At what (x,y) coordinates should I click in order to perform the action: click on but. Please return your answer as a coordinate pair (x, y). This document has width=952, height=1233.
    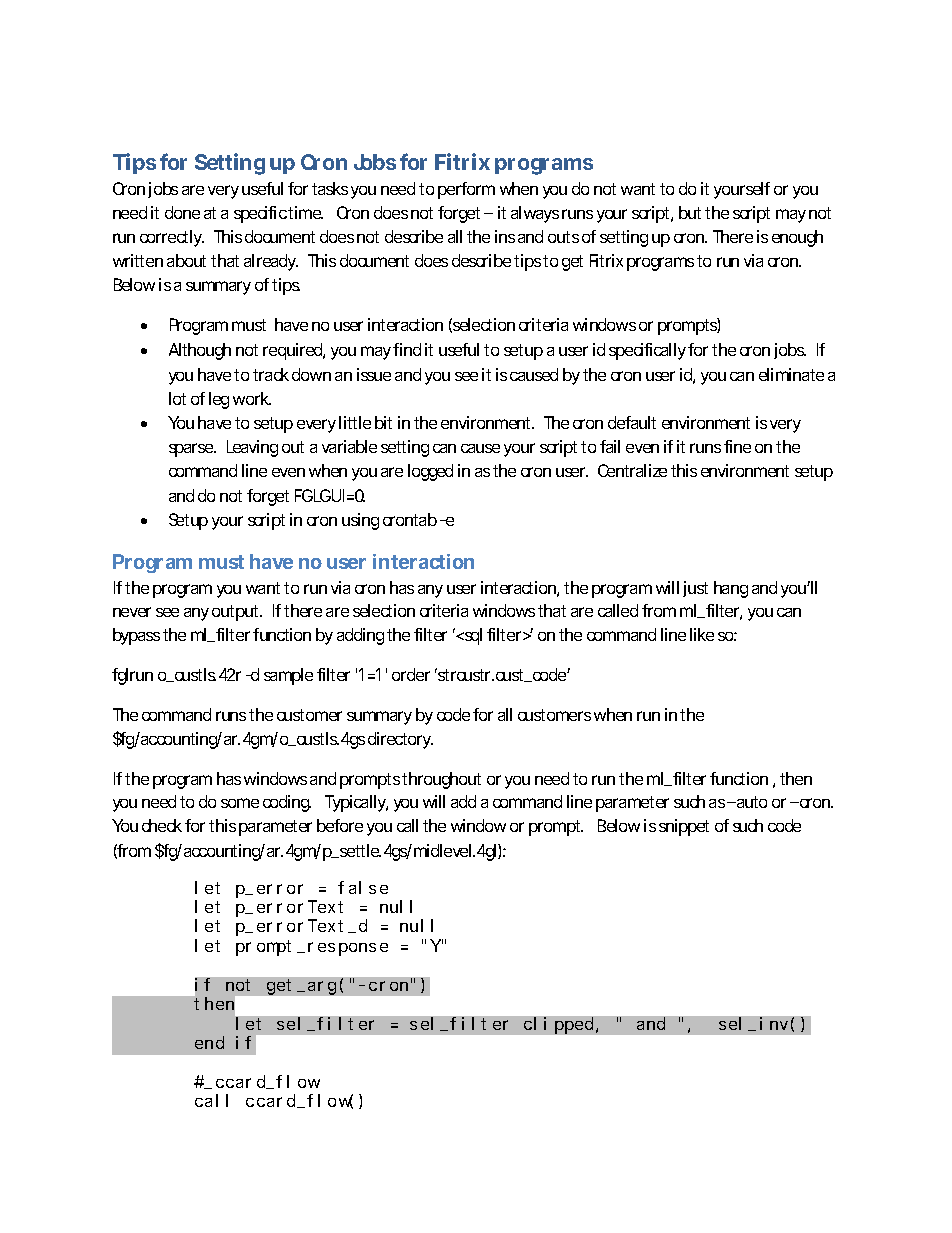
    Looking at the image, I should click on (690, 212).
